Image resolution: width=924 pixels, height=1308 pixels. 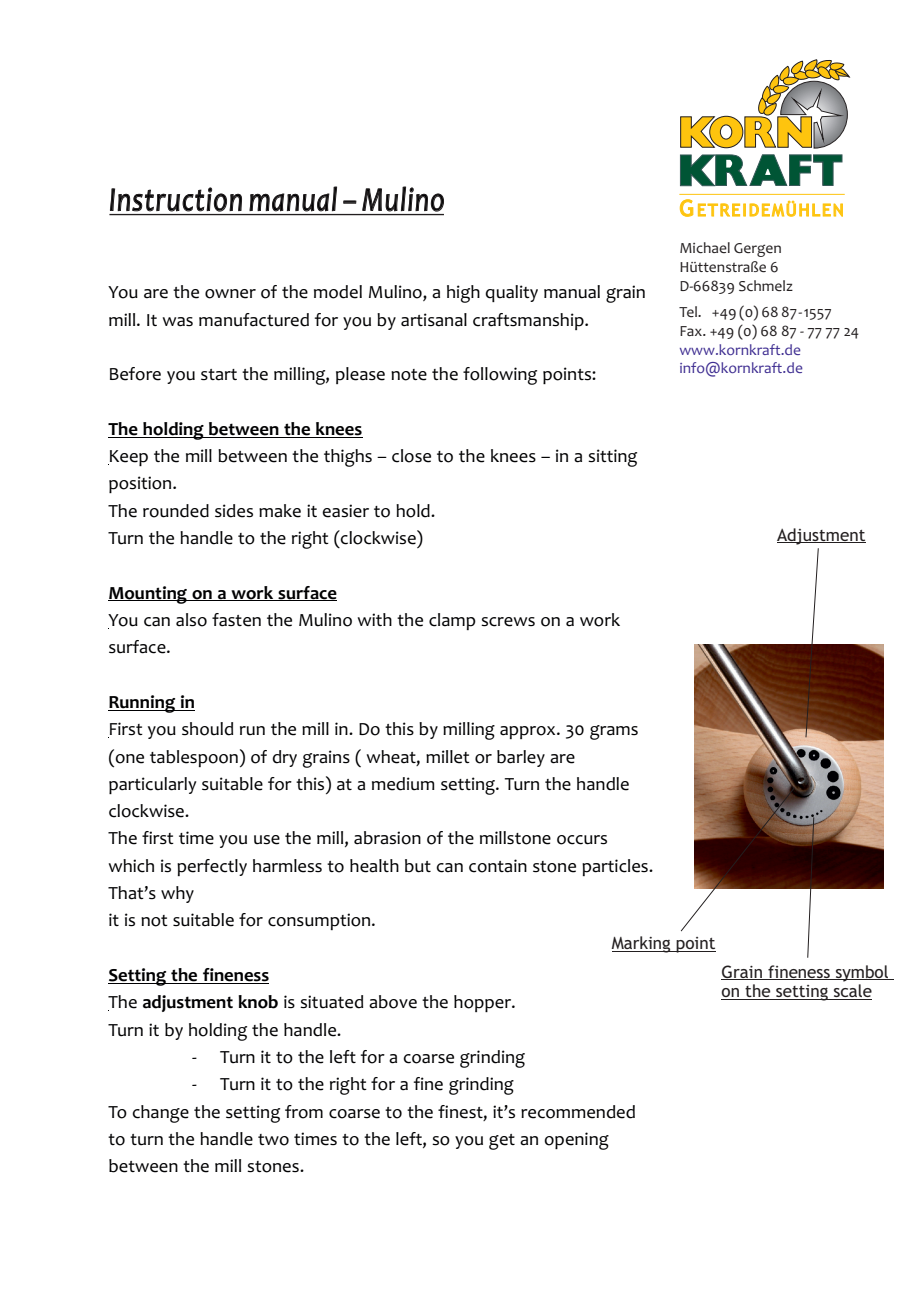 I want to click on use, so click(x=267, y=840).
